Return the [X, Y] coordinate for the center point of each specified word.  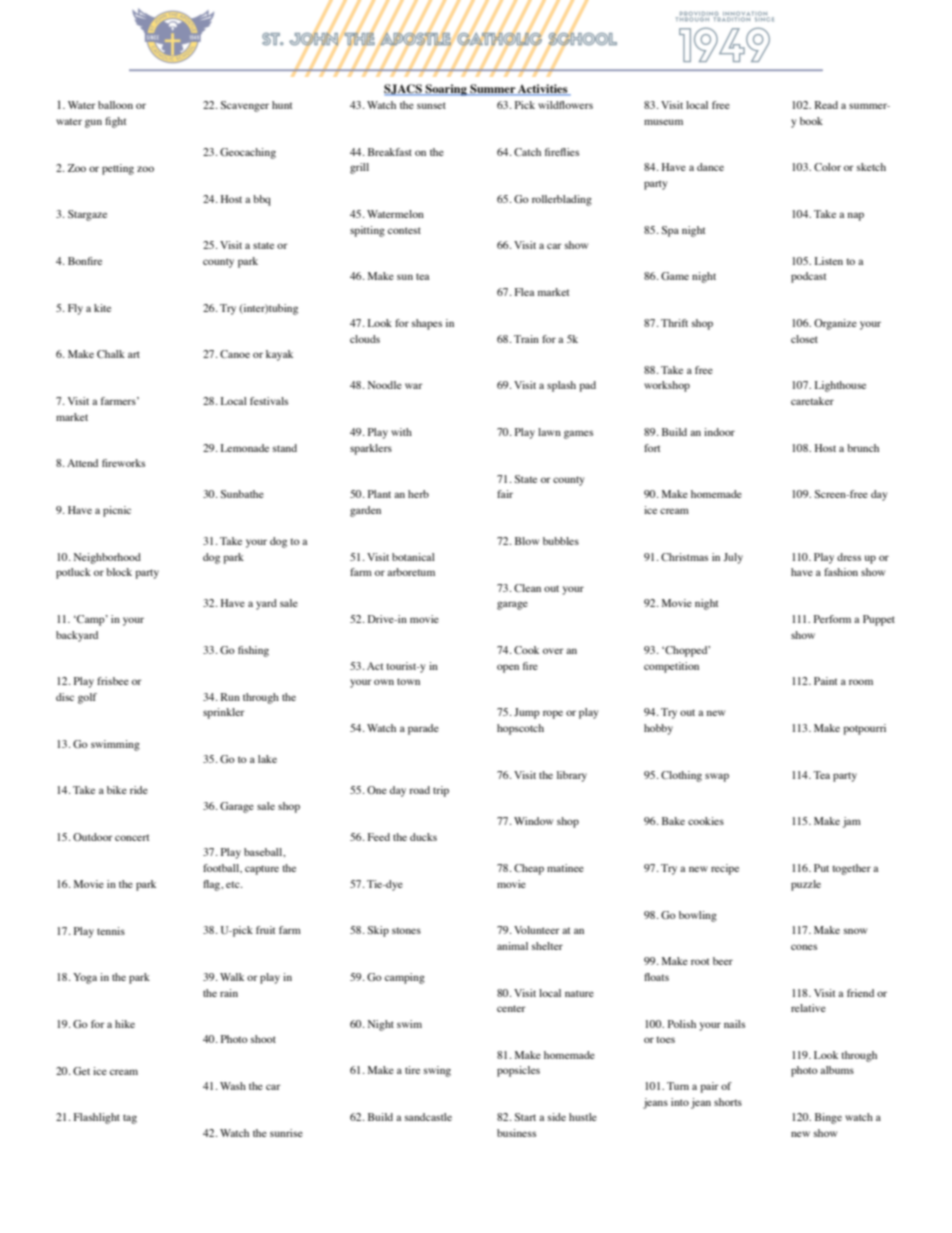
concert [132, 838]
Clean [527, 588]
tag [130, 1119]
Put [821, 868]
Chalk [111, 354]
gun [93, 123]
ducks [423, 837]
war [414, 386]
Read [826, 105]
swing [437, 1071]
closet [804, 339]
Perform [832, 619]
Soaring [446, 90]
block [119, 572]
